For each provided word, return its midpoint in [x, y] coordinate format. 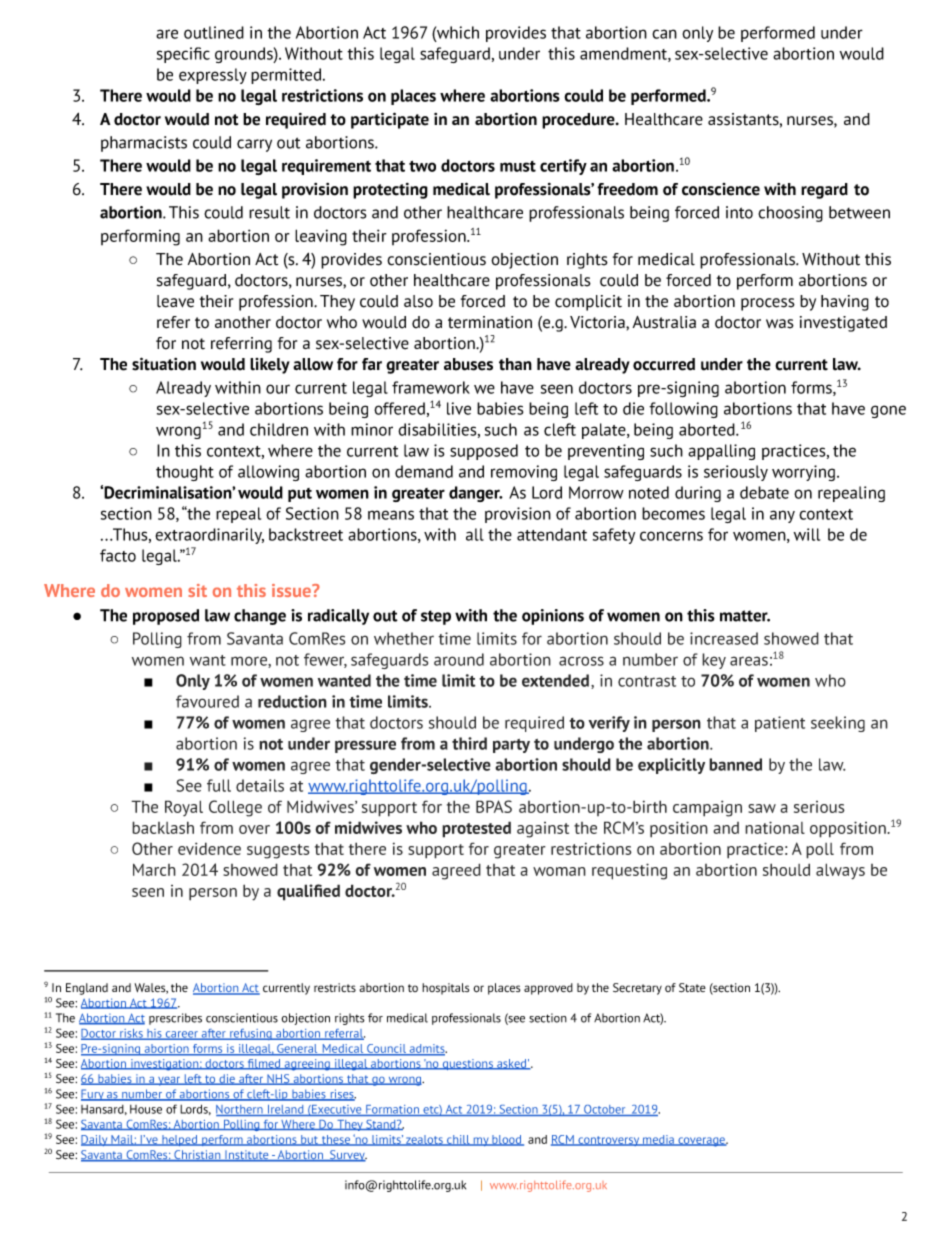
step [436, 617]
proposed [166, 617]
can [664, 34]
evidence [209, 848]
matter [745, 616]
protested [476, 829]
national [775, 827]
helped [180, 1140]
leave [175, 301]
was [780, 324]
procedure [579, 121]
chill [458, 1140]
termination [490, 322]
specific [183, 55]
